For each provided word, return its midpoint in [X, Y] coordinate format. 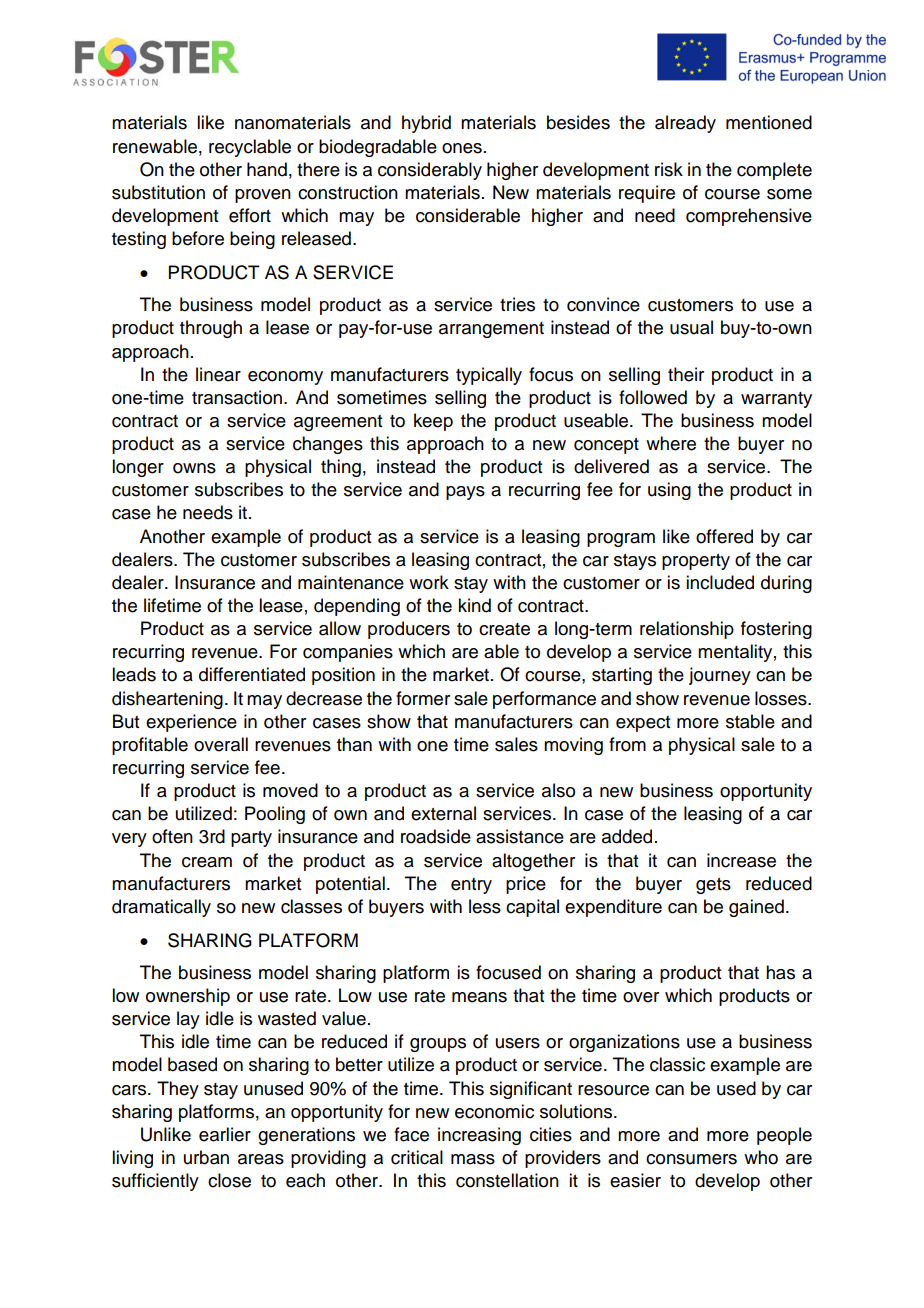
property [696, 562]
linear [218, 374]
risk [669, 169]
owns [194, 468]
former [423, 698]
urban [206, 1157]
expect [643, 724]
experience [191, 723]
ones [462, 148]
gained [756, 908]
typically [489, 376]
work [429, 582]
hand [267, 169]
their [686, 374]
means [479, 997]
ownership [188, 997]
